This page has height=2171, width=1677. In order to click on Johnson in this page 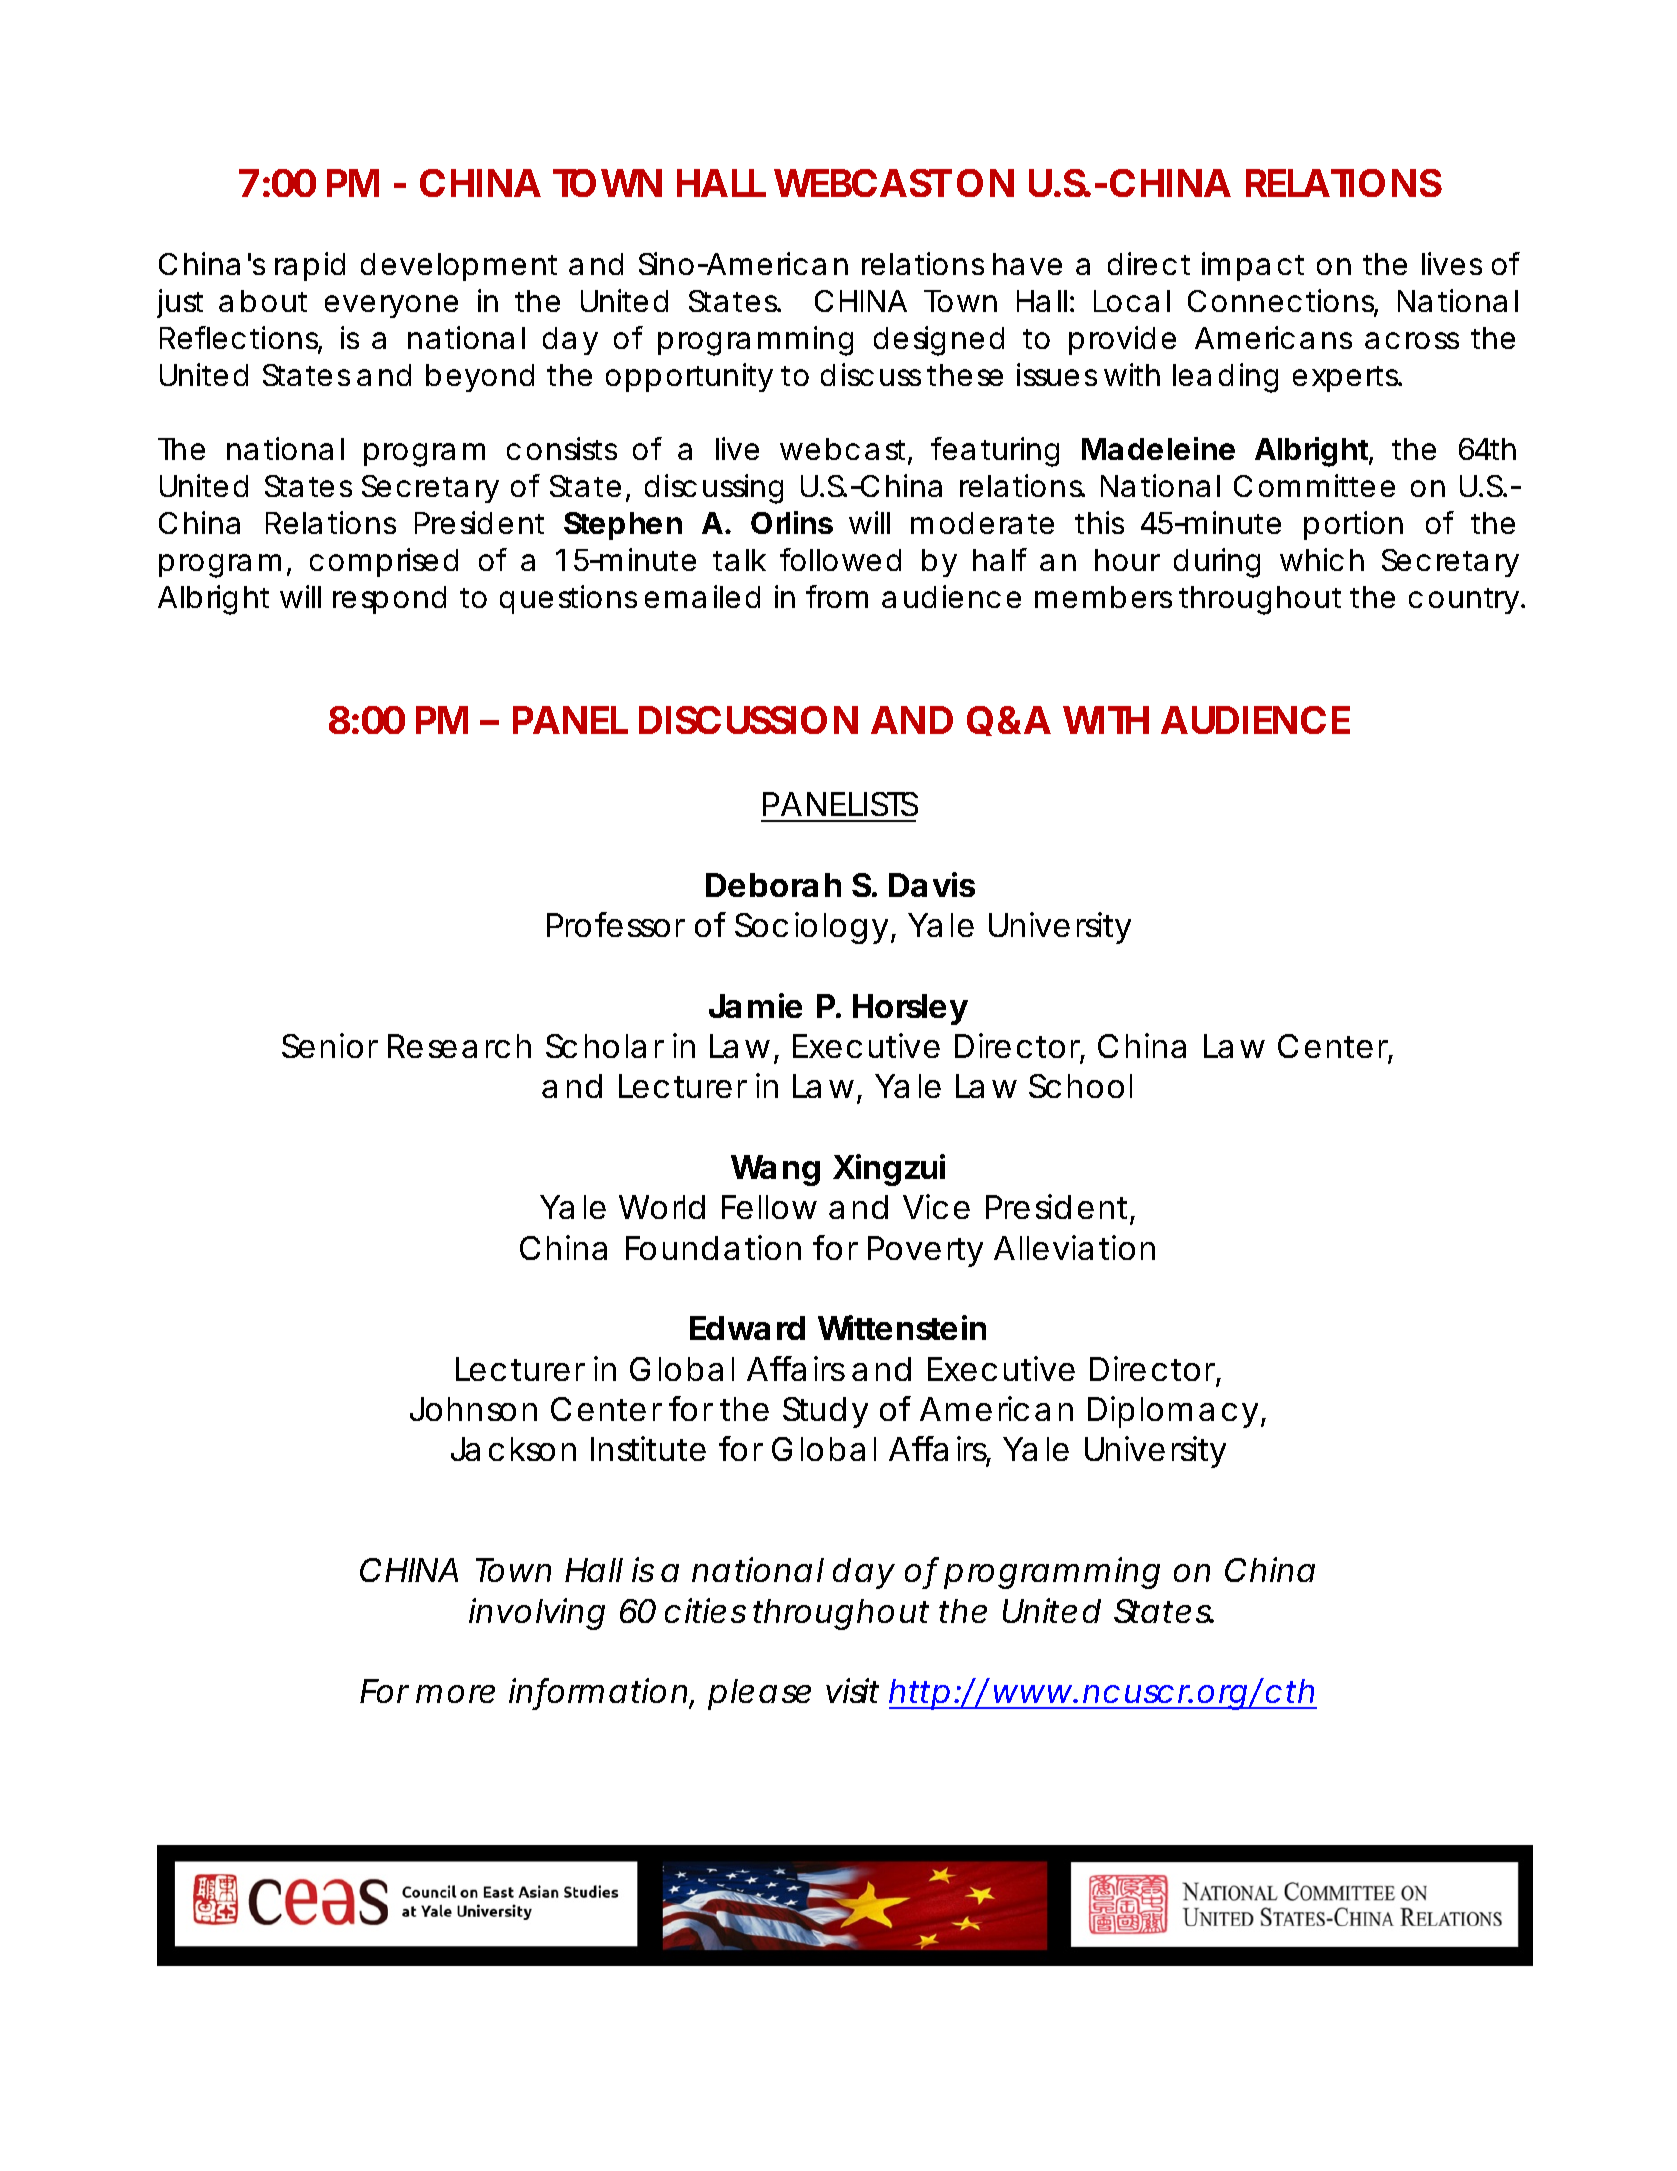, I will do `click(473, 1409)`.
